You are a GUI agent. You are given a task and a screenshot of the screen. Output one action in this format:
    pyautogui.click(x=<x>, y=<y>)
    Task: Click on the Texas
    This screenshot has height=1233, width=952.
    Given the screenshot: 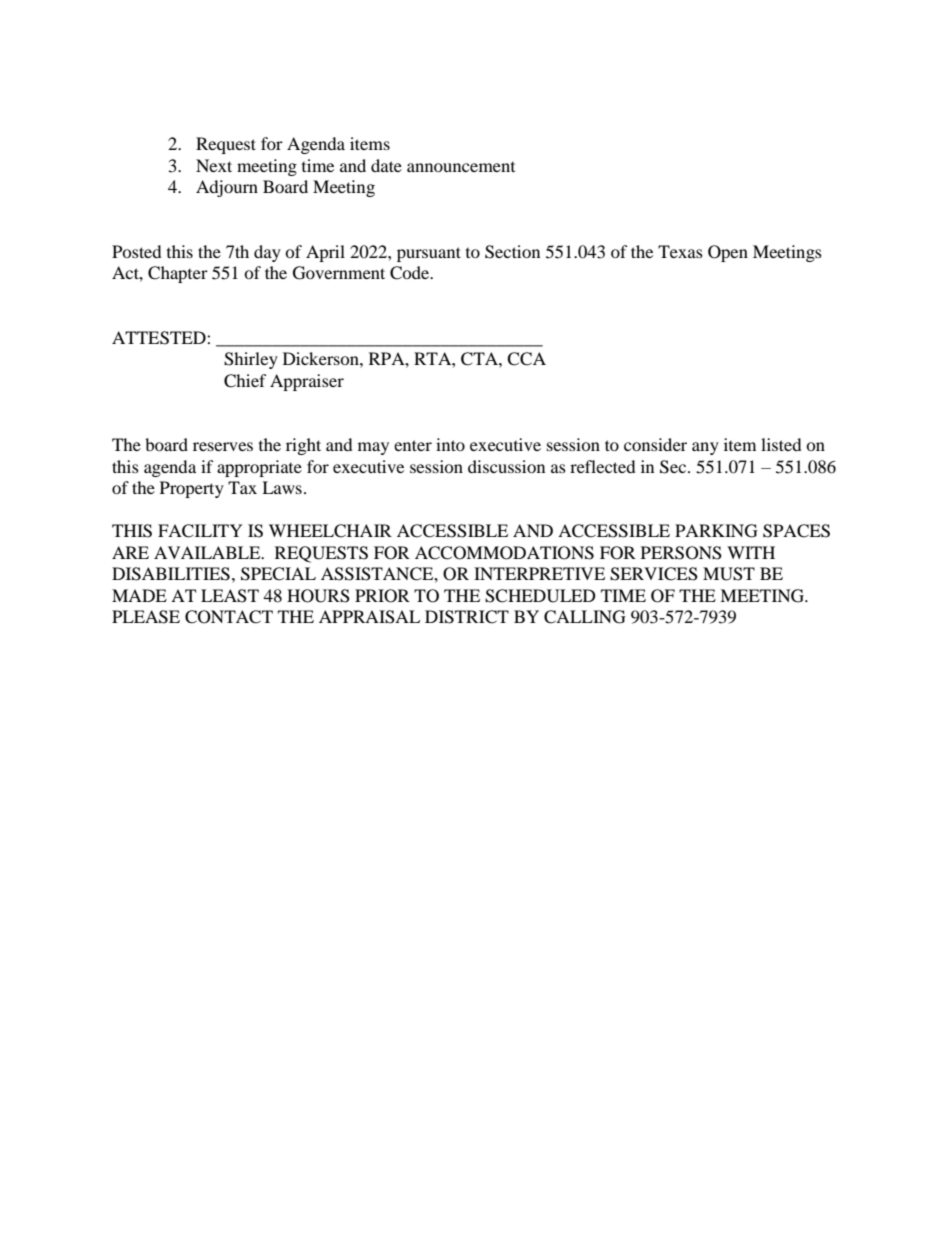 What is the action you would take?
    pyautogui.click(x=680, y=251)
